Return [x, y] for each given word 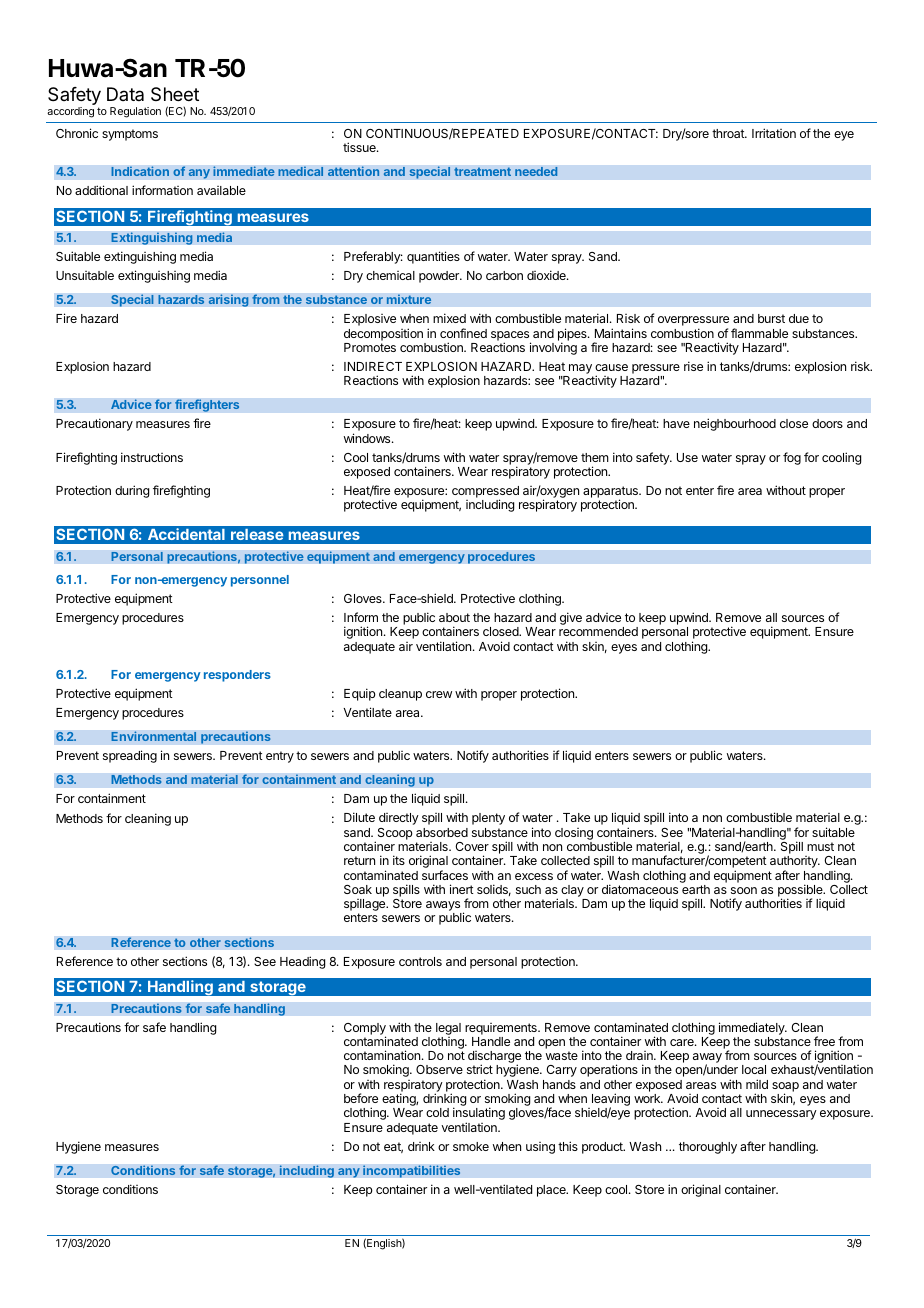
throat [729, 133]
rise [693, 366]
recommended [598, 631]
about [454, 617]
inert [462, 889]
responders [237, 676]
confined [463, 333]
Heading [302, 962]
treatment [482, 171]
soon [744, 890]
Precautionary [94, 424]
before [361, 1098]
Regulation [135, 112]
